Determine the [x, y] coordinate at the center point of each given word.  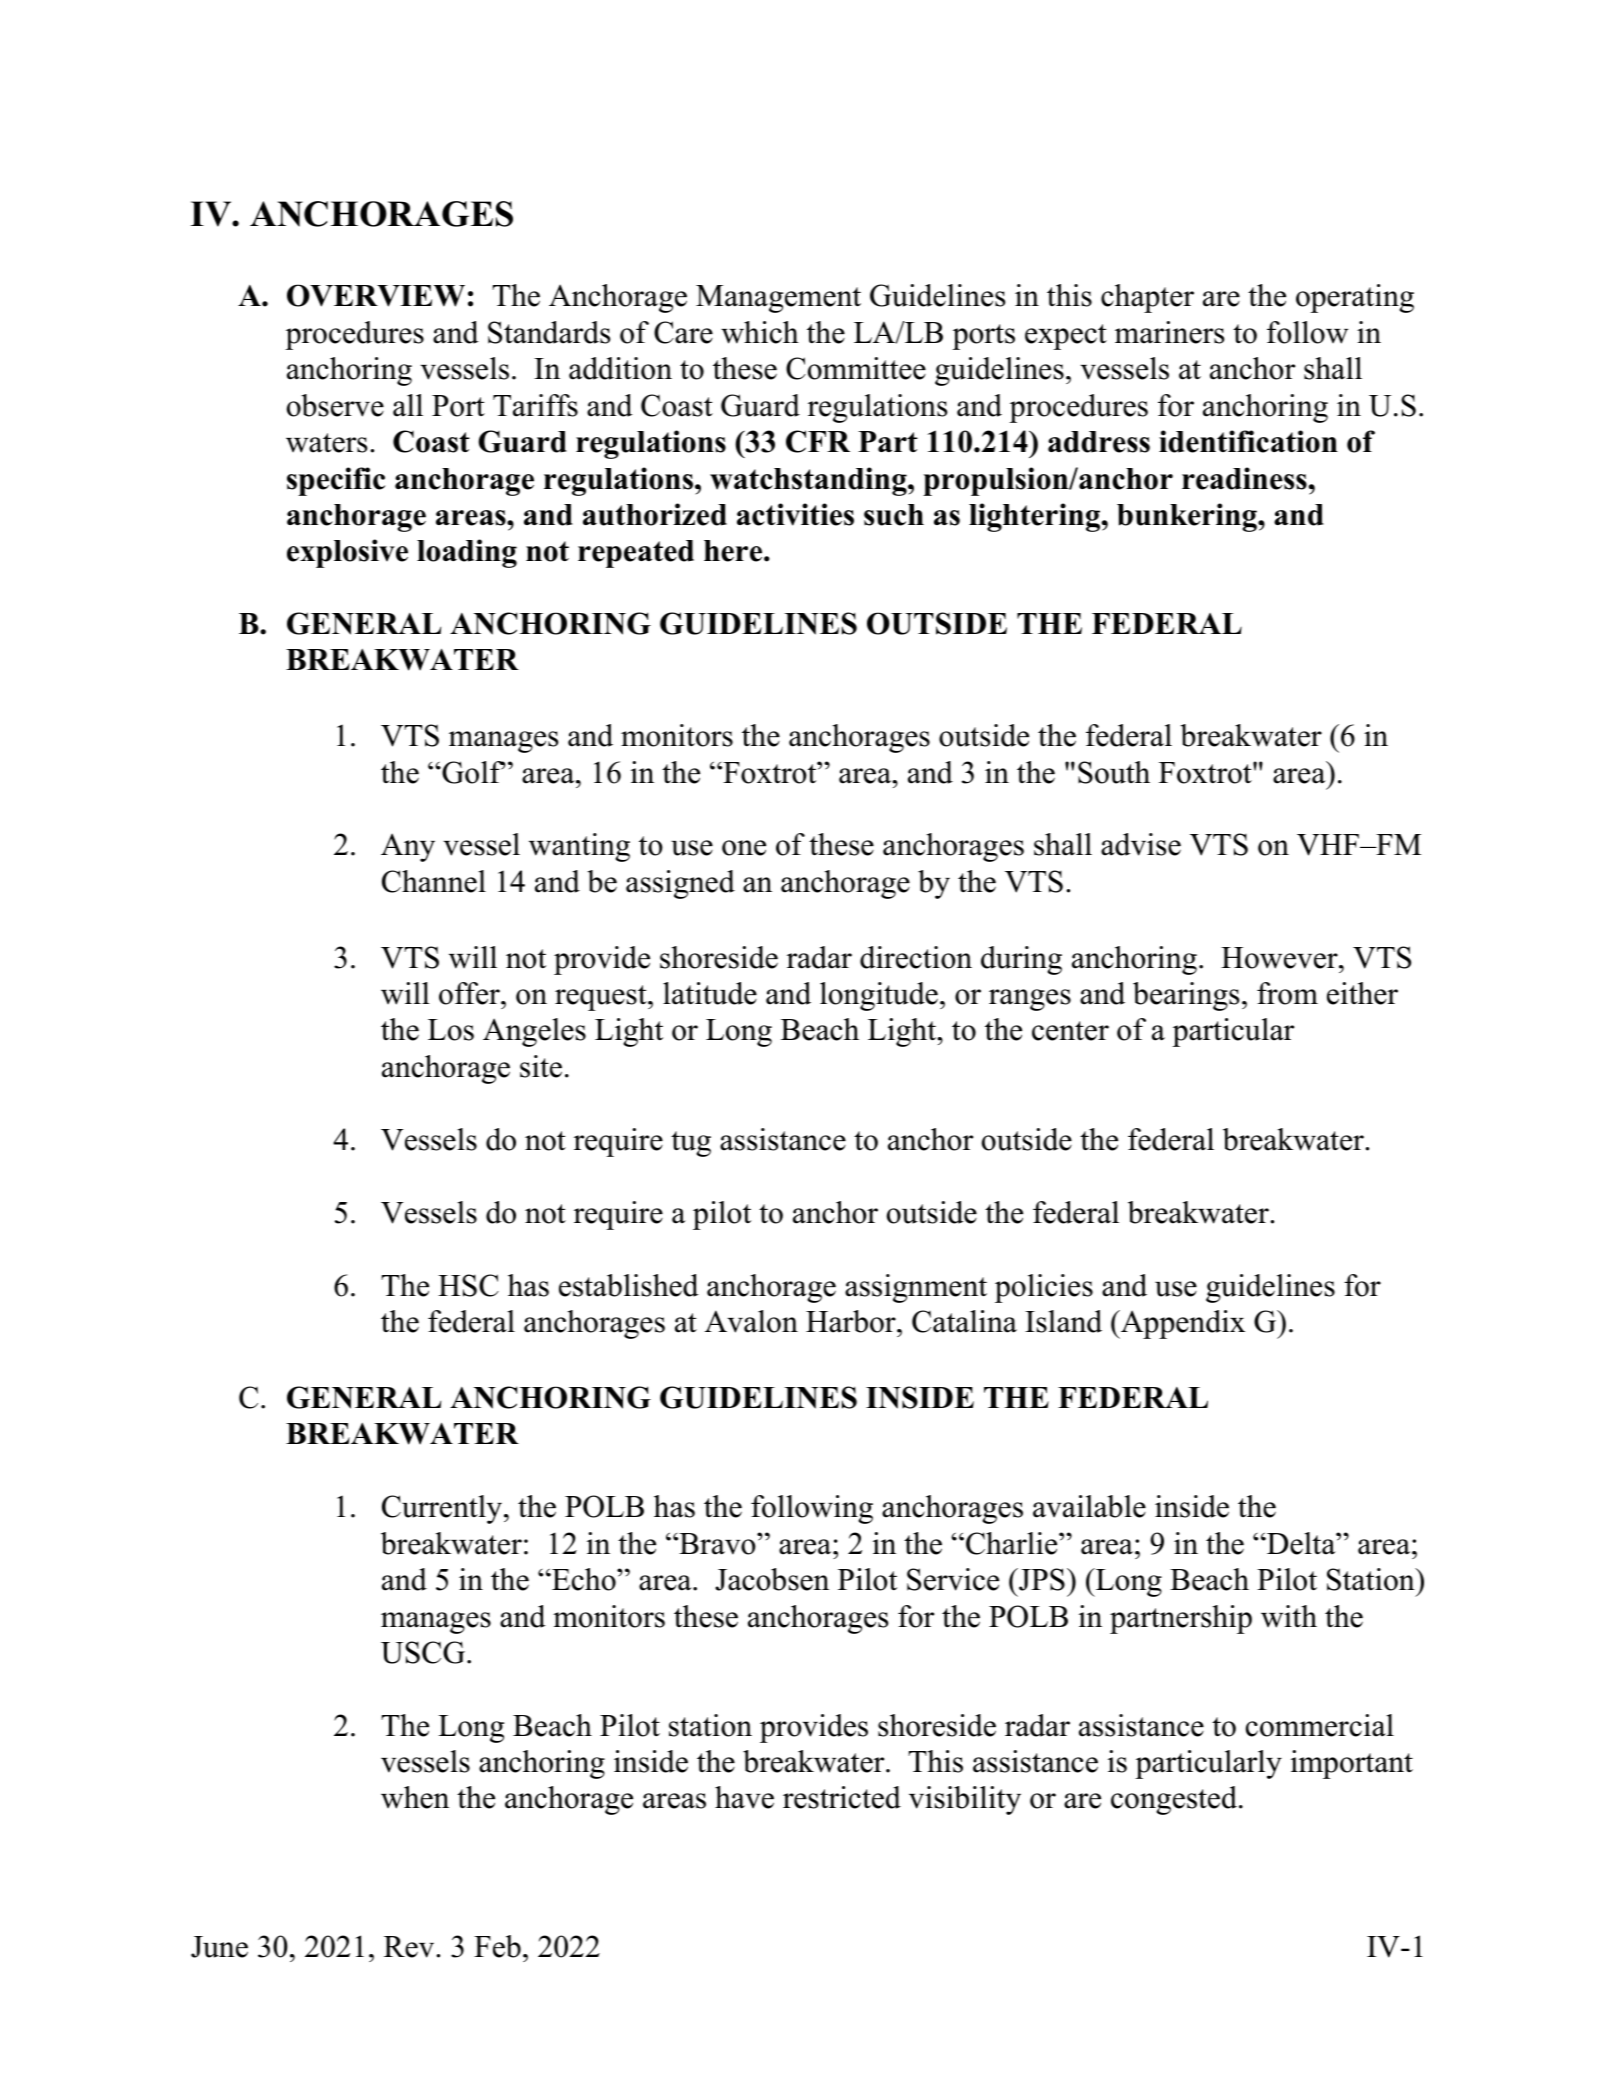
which [760, 332]
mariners [1169, 332]
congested [1174, 1800]
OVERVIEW [376, 295]
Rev [410, 1947]
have [744, 1797]
